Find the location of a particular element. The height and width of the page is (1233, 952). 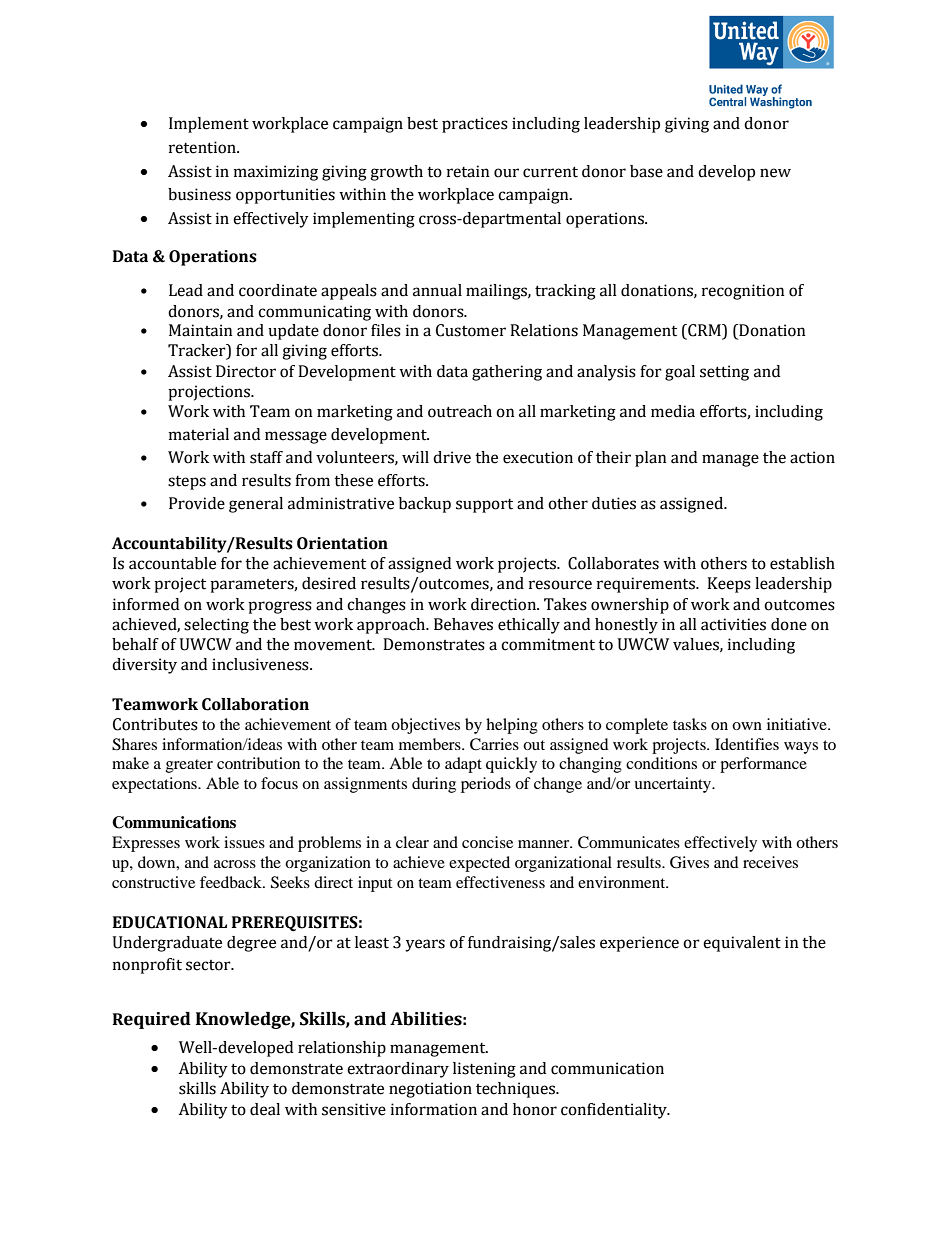

outreach is located at coordinates (460, 411).
